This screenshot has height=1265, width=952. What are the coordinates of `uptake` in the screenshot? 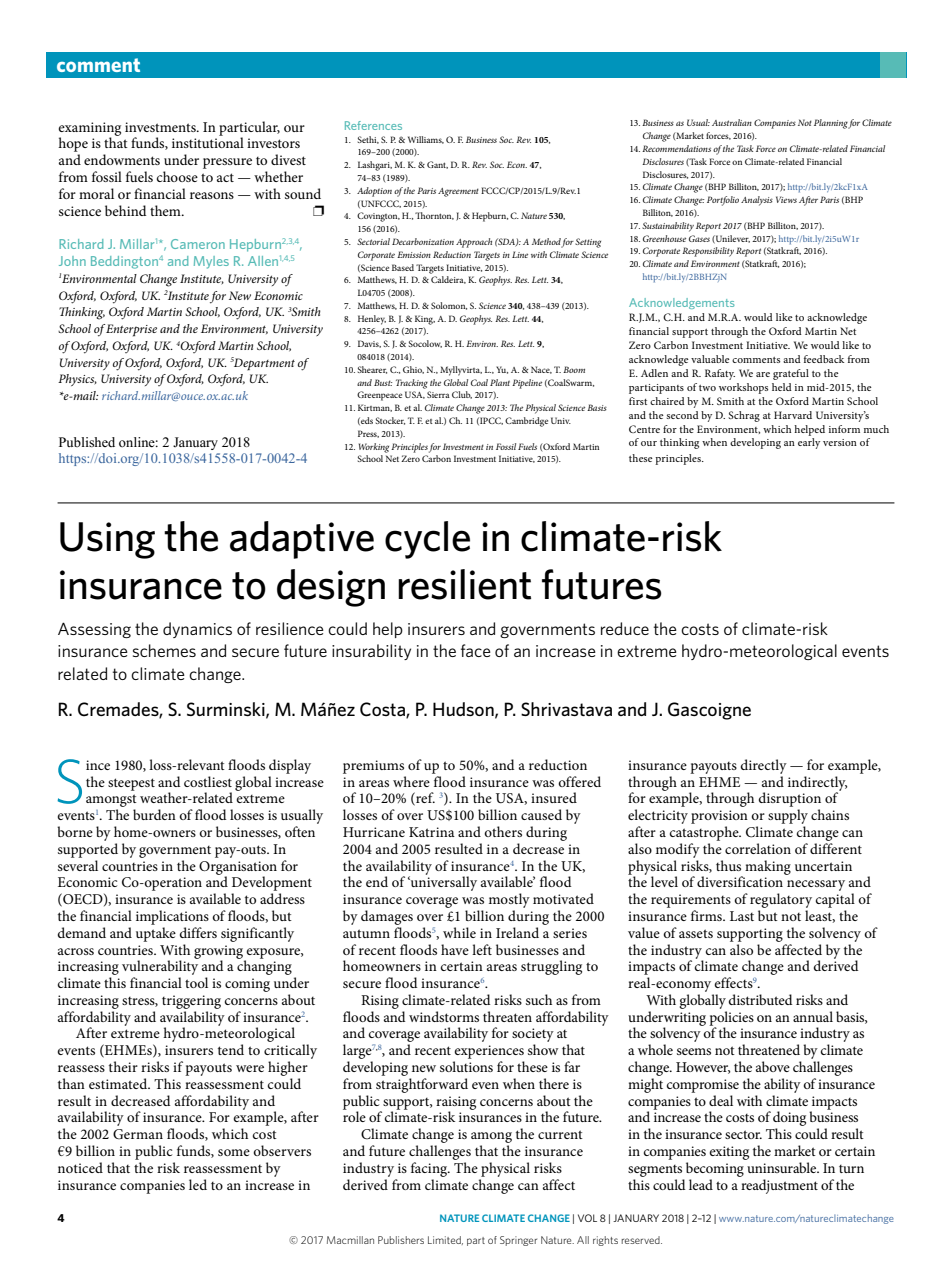 It's located at (156, 934).
